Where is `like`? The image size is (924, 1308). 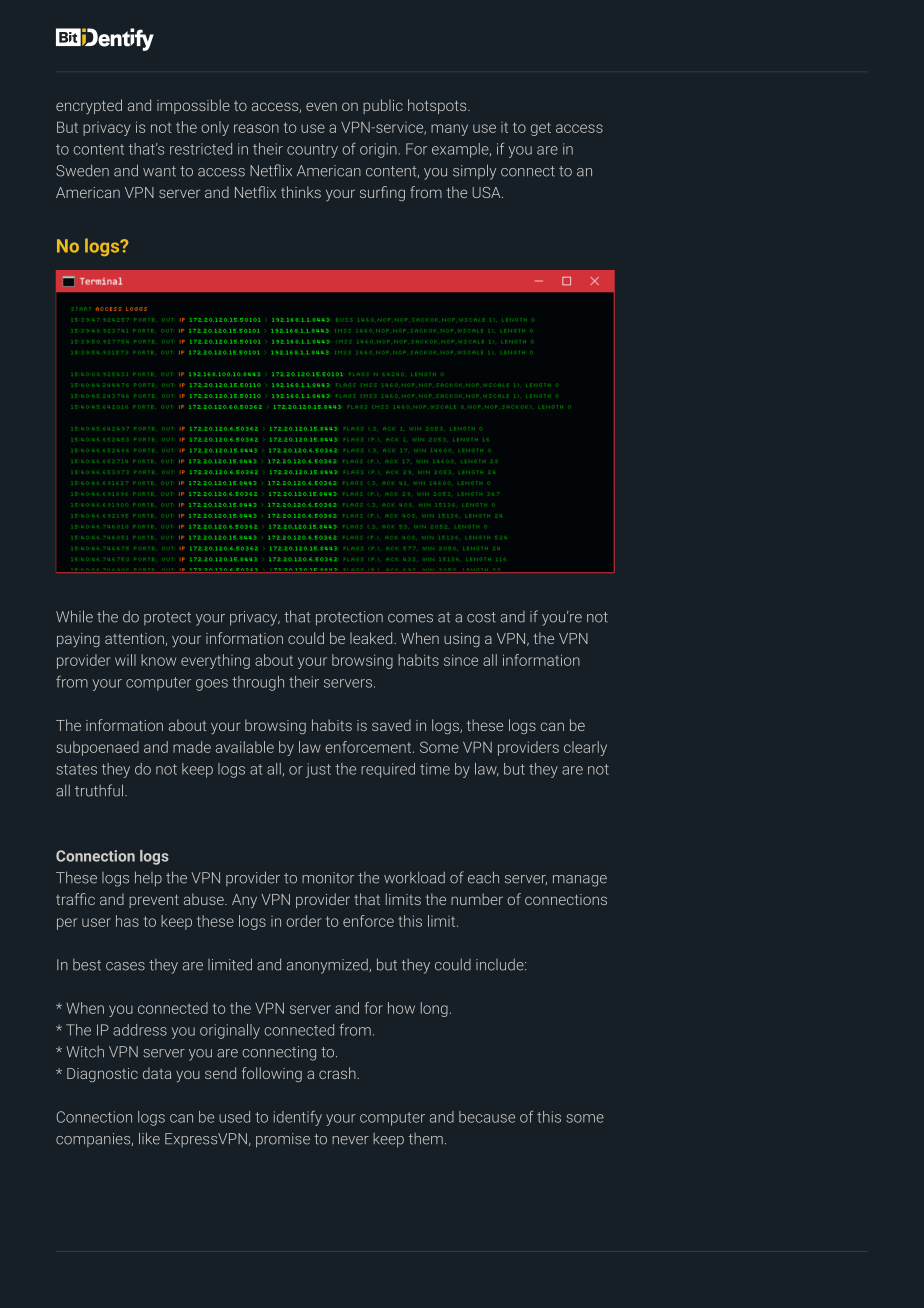 like is located at coordinates (149, 1138).
